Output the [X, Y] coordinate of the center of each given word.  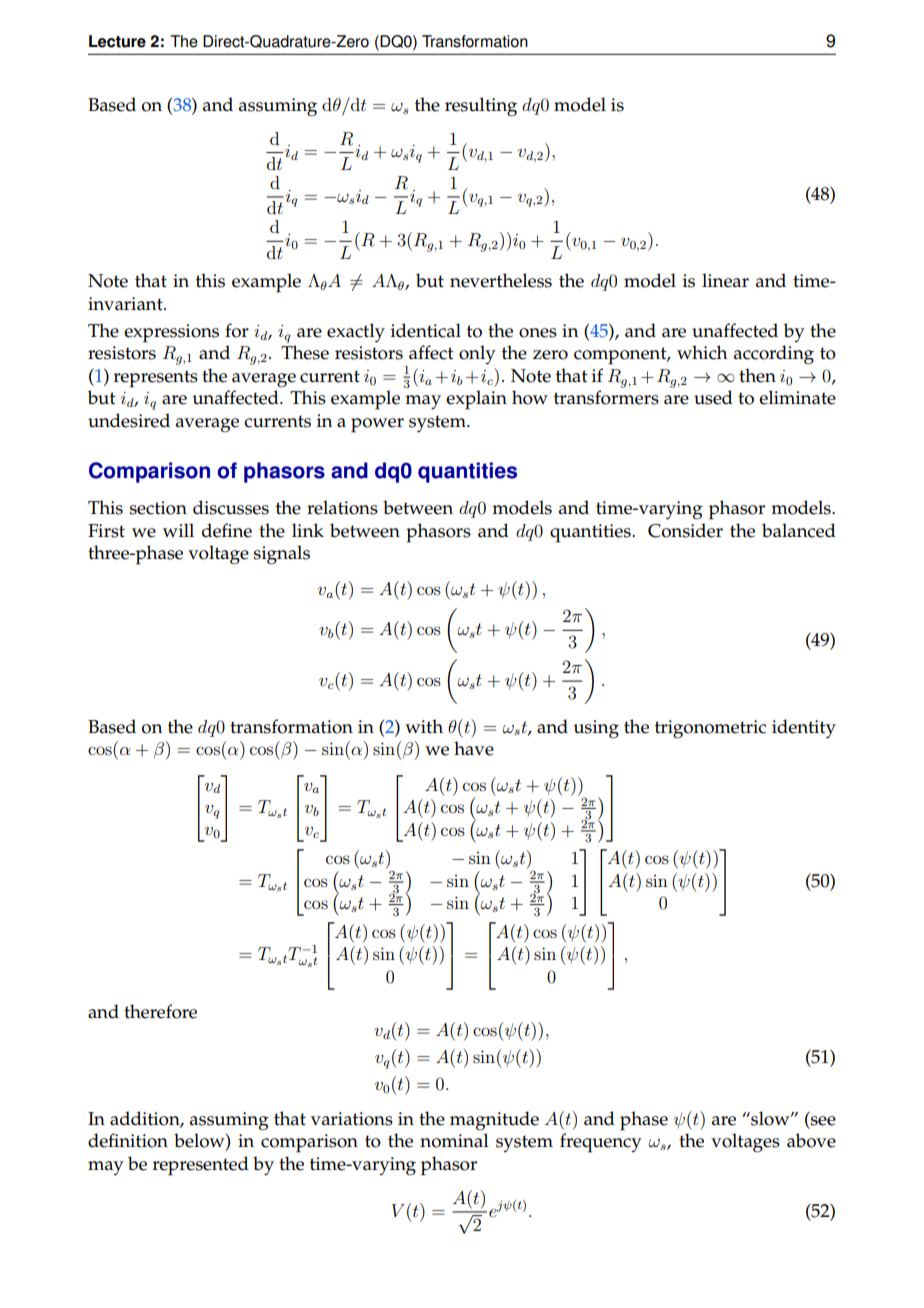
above [811, 1140]
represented [201, 1166]
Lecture [117, 41]
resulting [481, 107]
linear [725, 280]
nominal [454, 1140]
